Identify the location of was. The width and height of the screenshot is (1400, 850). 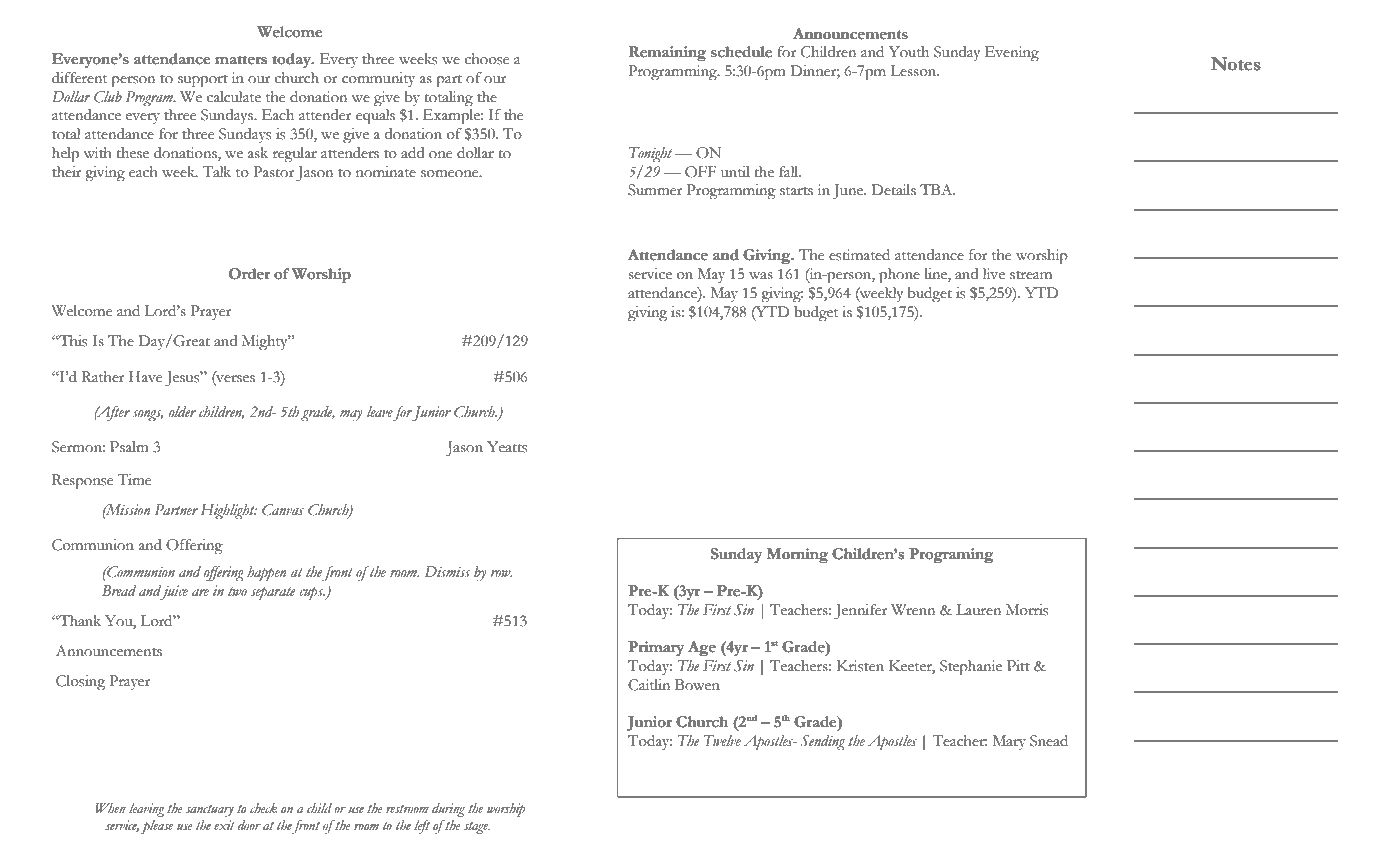
(761, 276).
